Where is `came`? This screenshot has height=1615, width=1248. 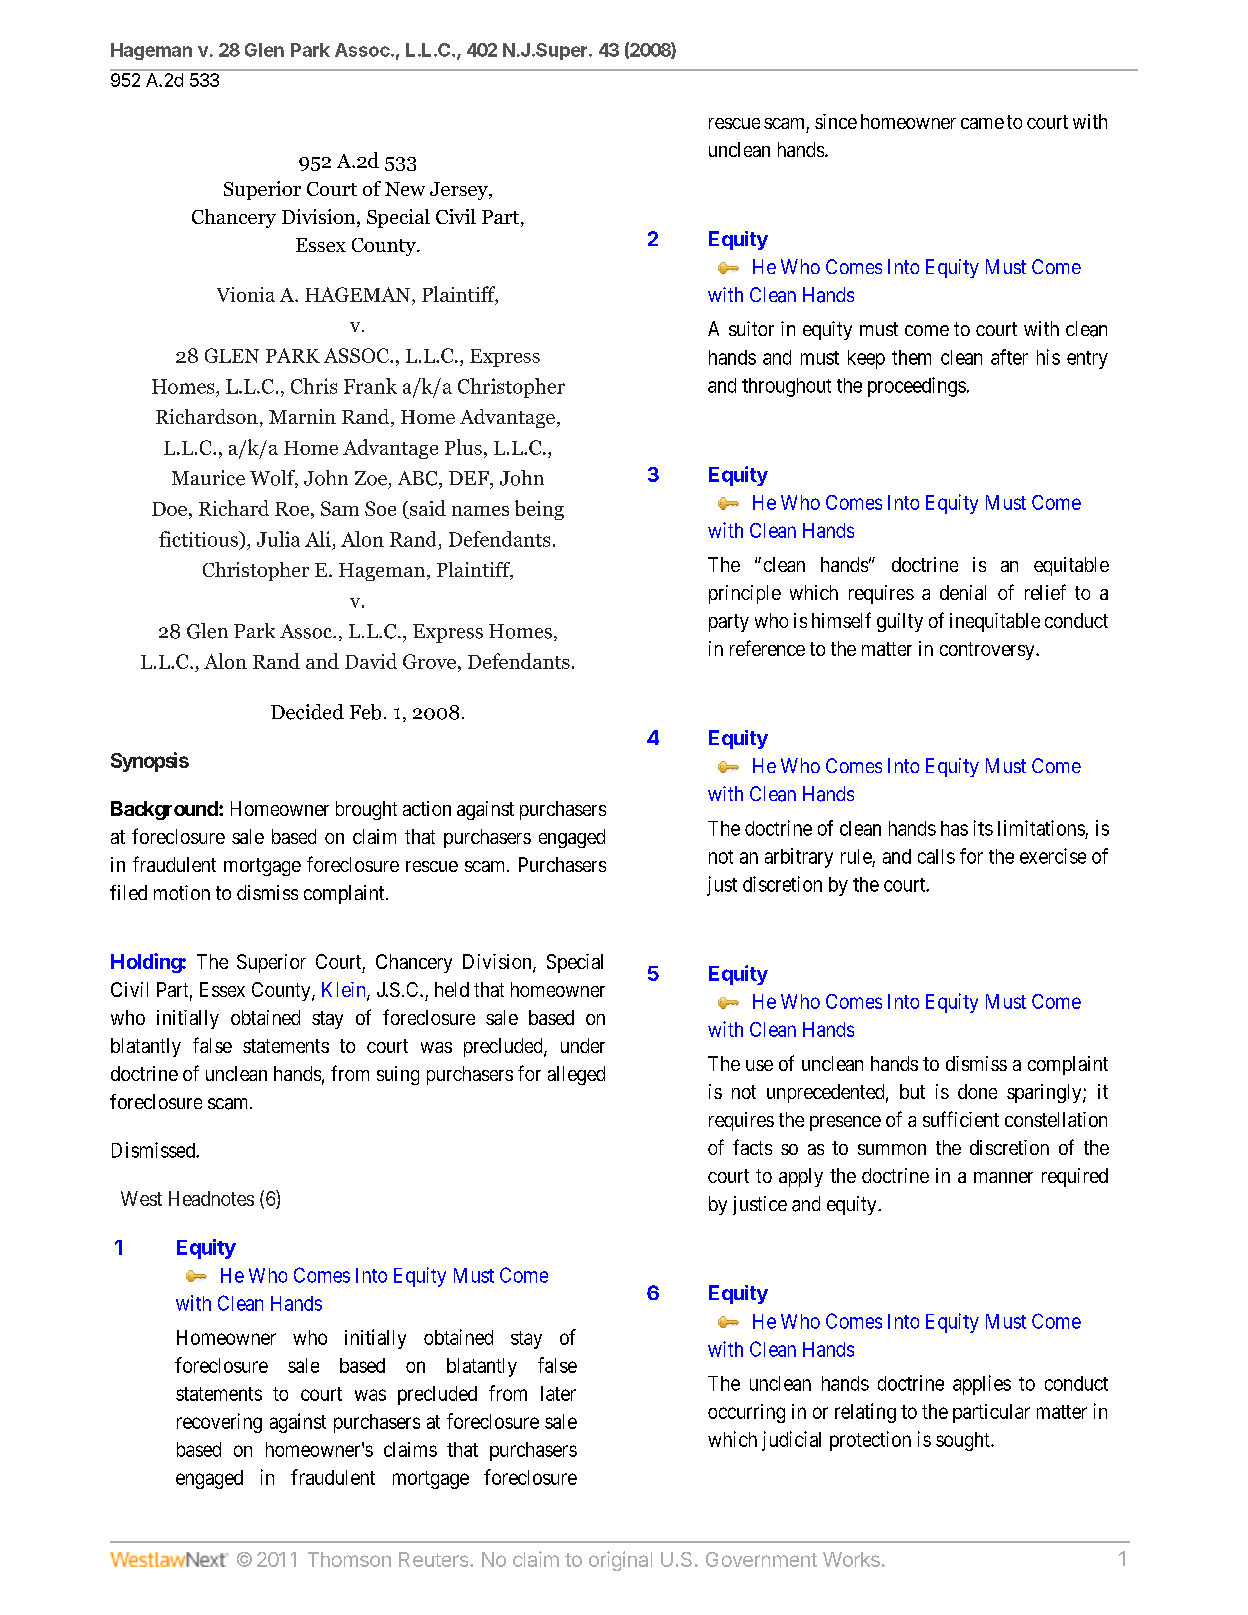 came is located at coordinates (982, 123).
